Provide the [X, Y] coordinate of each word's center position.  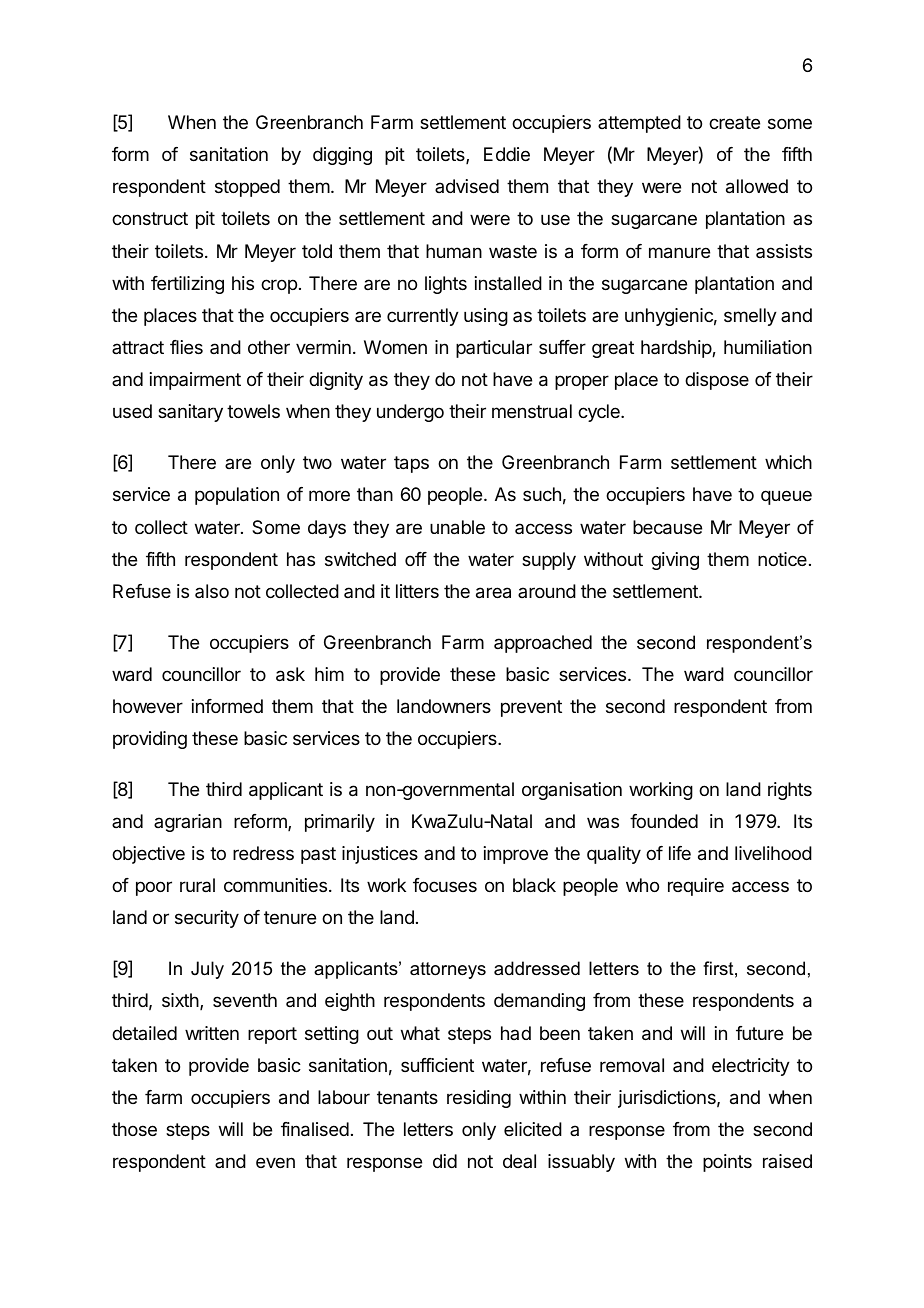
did [445, 1161]
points [727, 1163]
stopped [247, 188]
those [134, 1129]
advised [467, 186]
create [734, 122]
